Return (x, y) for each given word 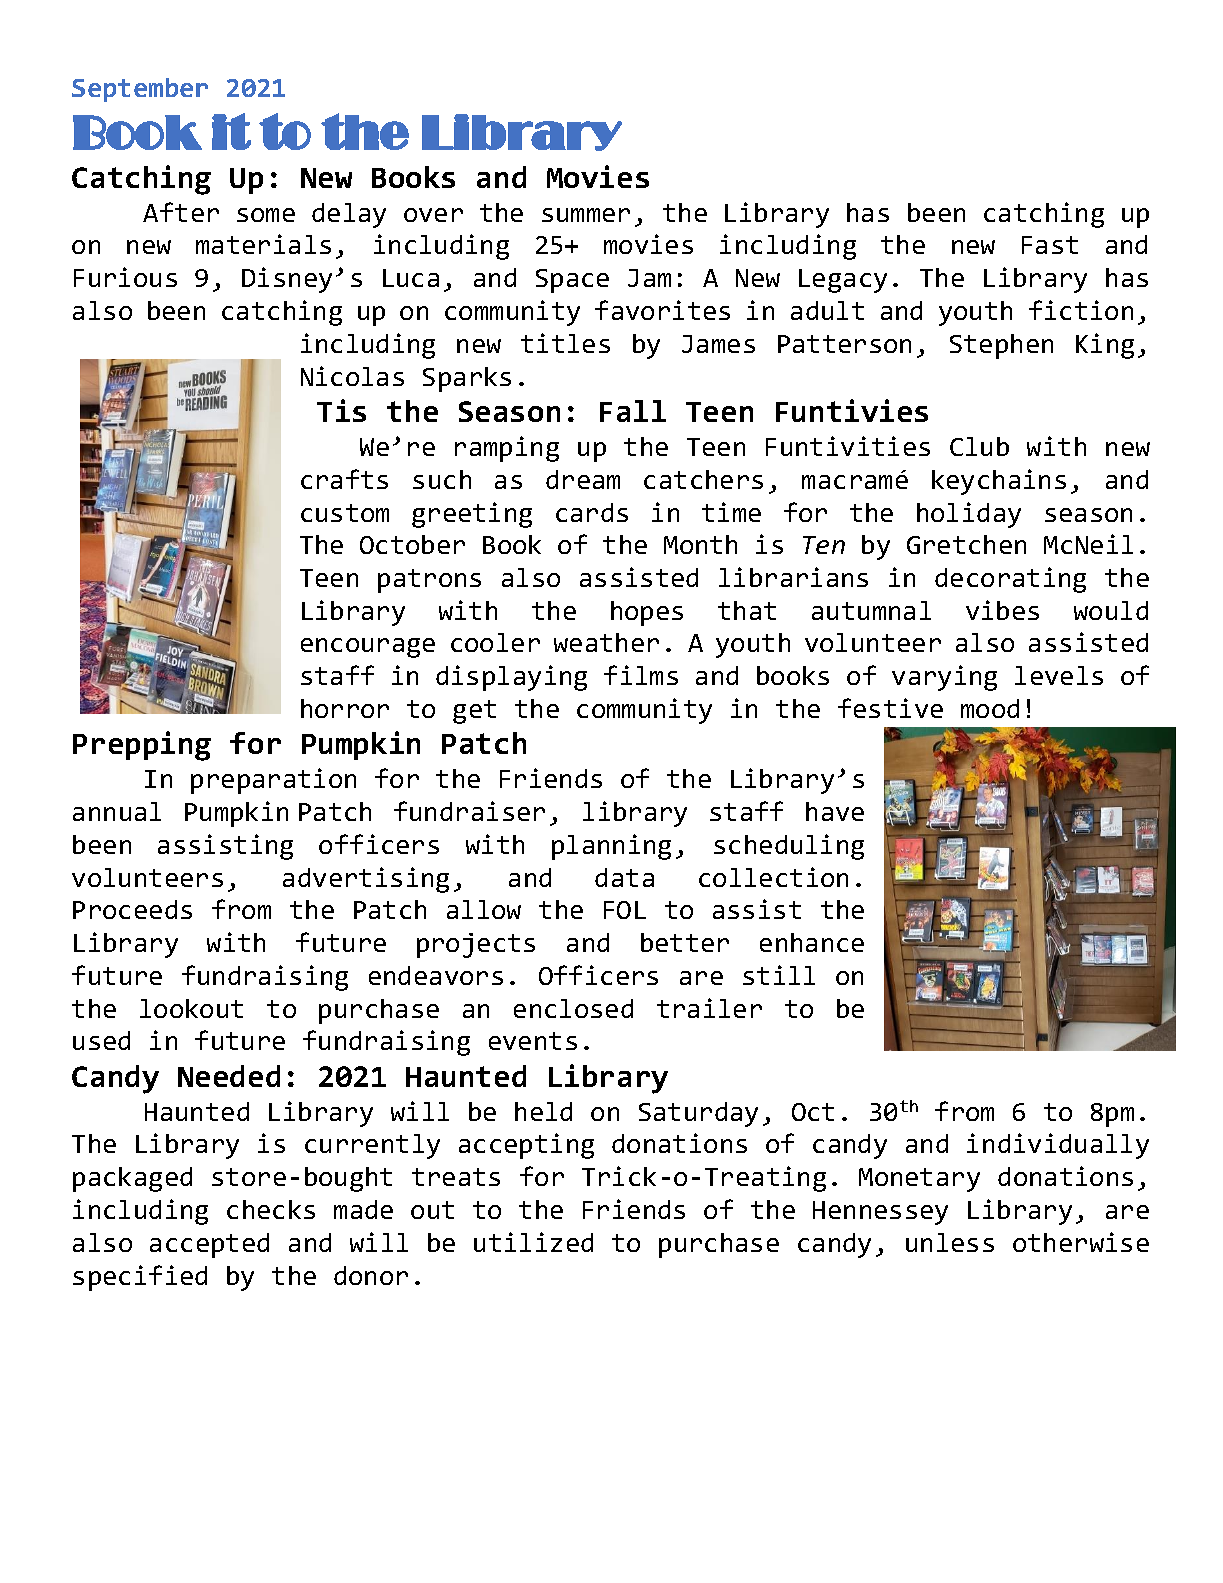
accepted (209, 1245)
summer (586, 215)
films (641, 675)
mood (990, 708)
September (140, 90)
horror (345, 708)
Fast (1050, 245)
